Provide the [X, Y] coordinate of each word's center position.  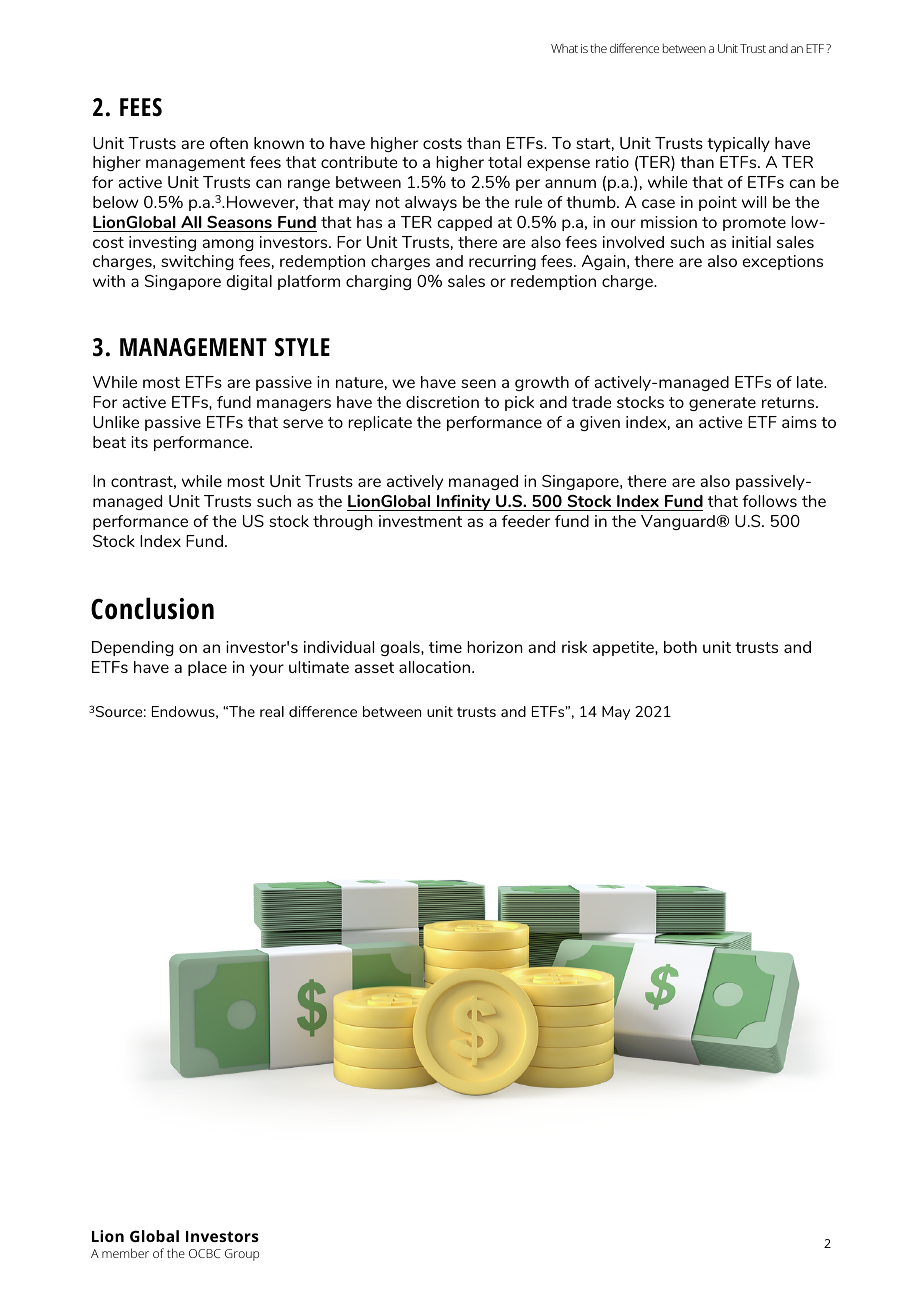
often [229, 143]
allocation [436, 667]
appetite [624, 648]
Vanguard [678, 522]
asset [374, 667]
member [125, 1253]
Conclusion [152, 608]
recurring [502, 262]
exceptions [783, 262]
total [504, 162]
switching [197, 262]
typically [738, 144]
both [680, 647]
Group [242, 1255]
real [272, 711]
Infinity [464, 502]
